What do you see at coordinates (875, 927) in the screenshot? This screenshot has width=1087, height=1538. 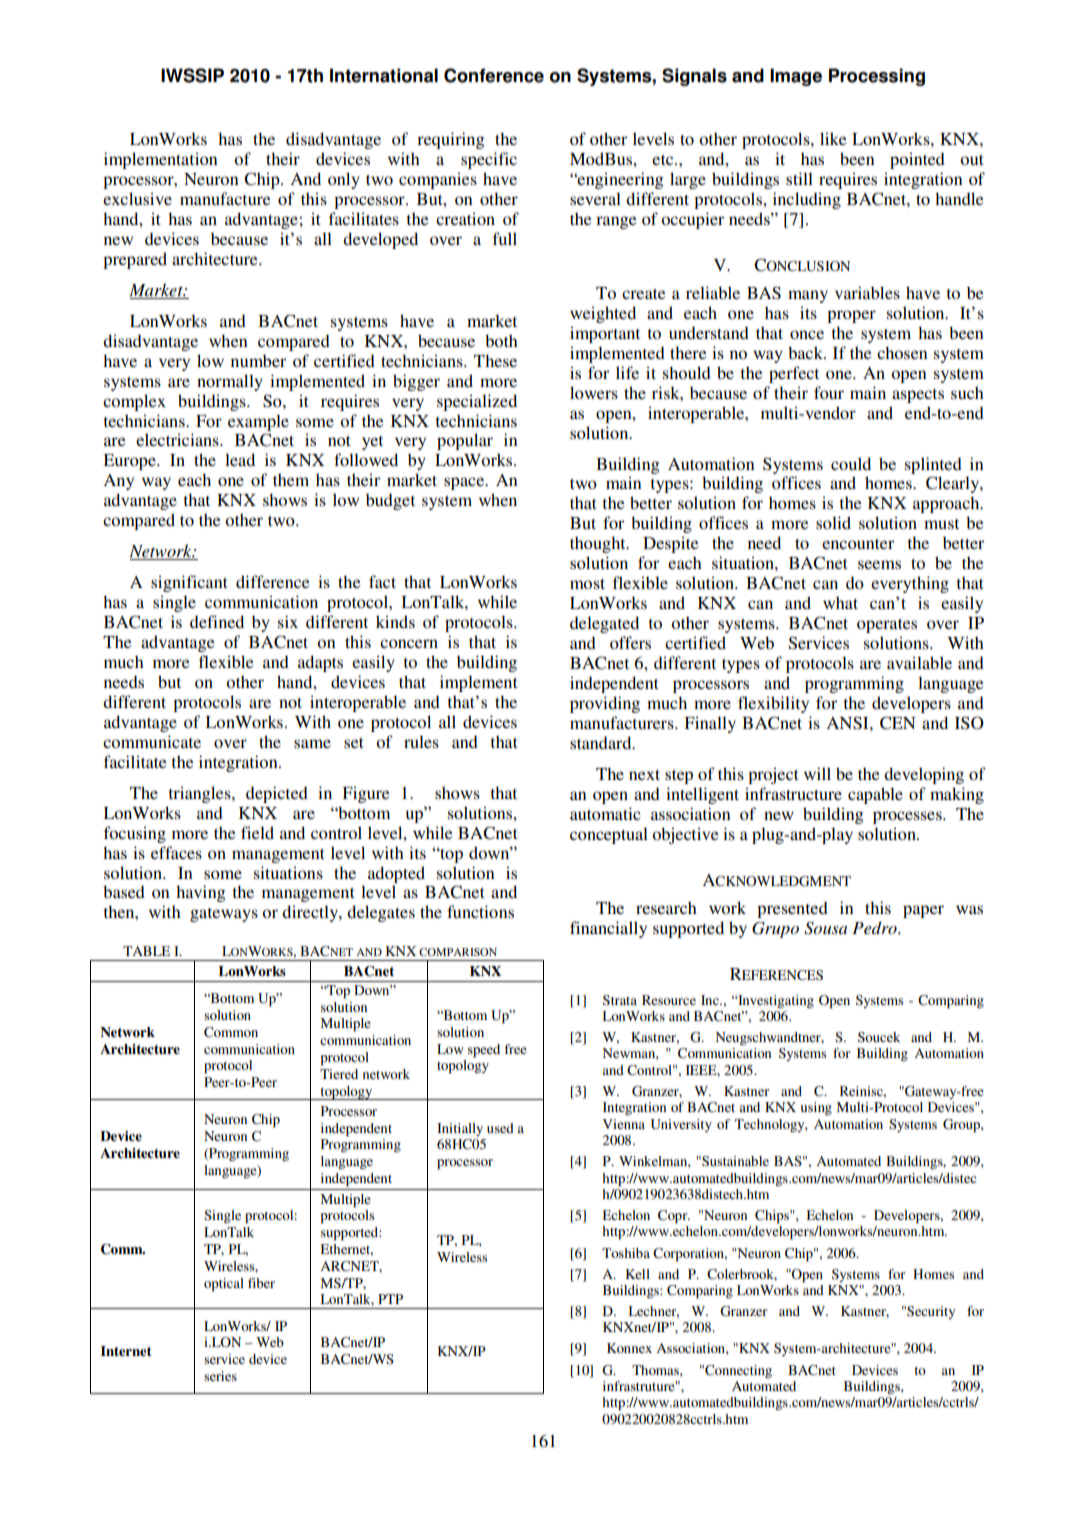 I see `Pedro` at bounding box center [875, 927].
